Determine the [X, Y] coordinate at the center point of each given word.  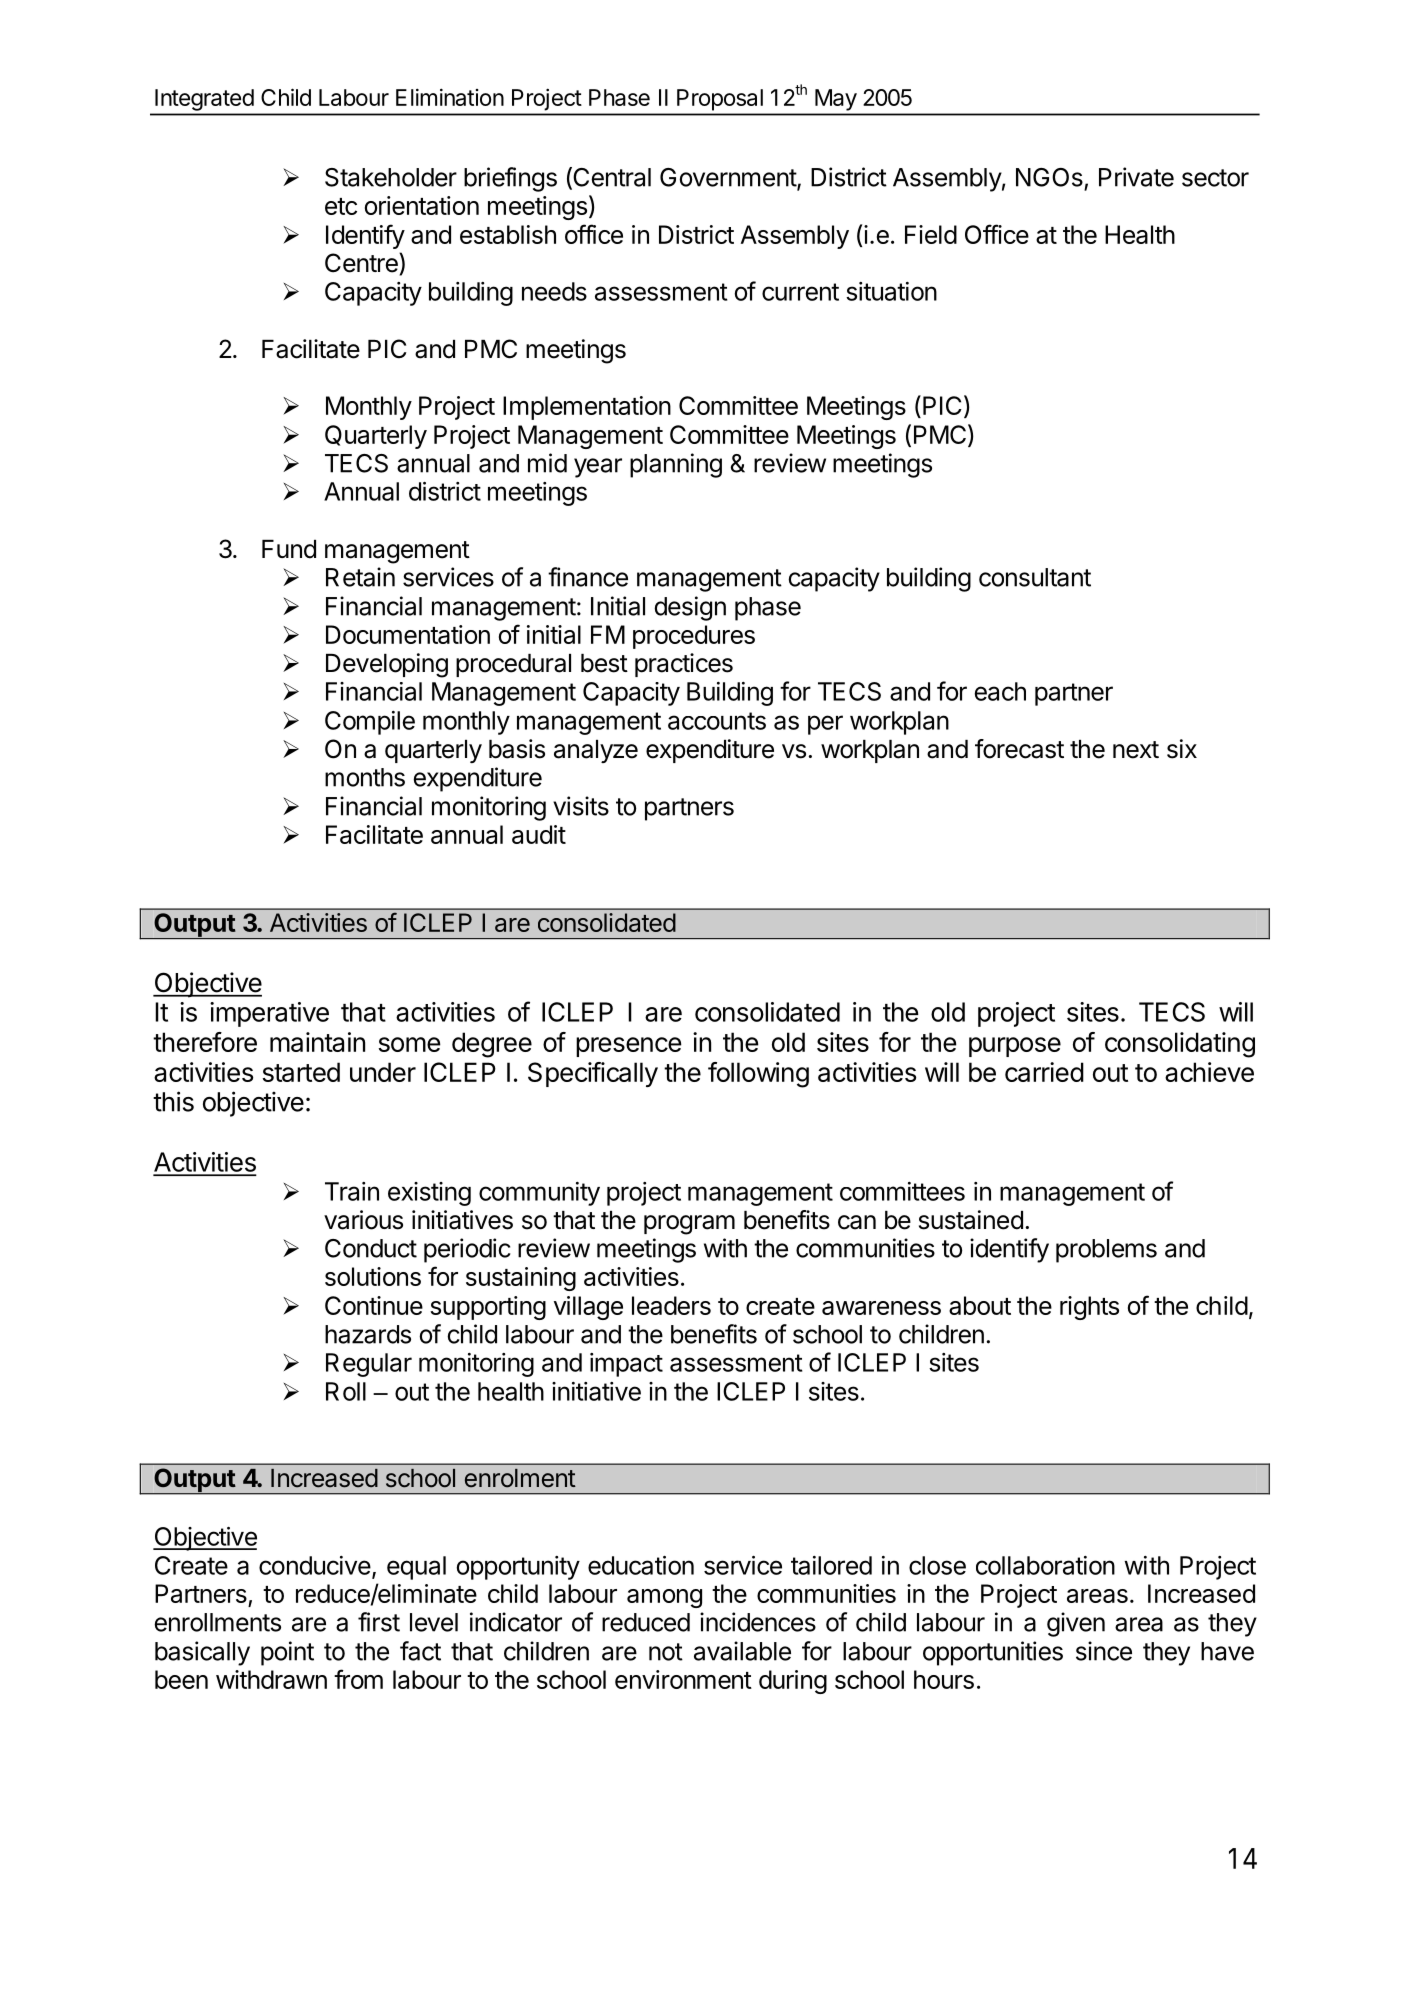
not [666, 1652]
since [1104, 1651]
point [287, 1653]
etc [341, 206]
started [301, 1072]
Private [1136, 177]
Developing [387, 665]
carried [1044, 1072]
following [758, 1075]
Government [729, 178]
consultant [1035, 577]
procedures [694, 637]
